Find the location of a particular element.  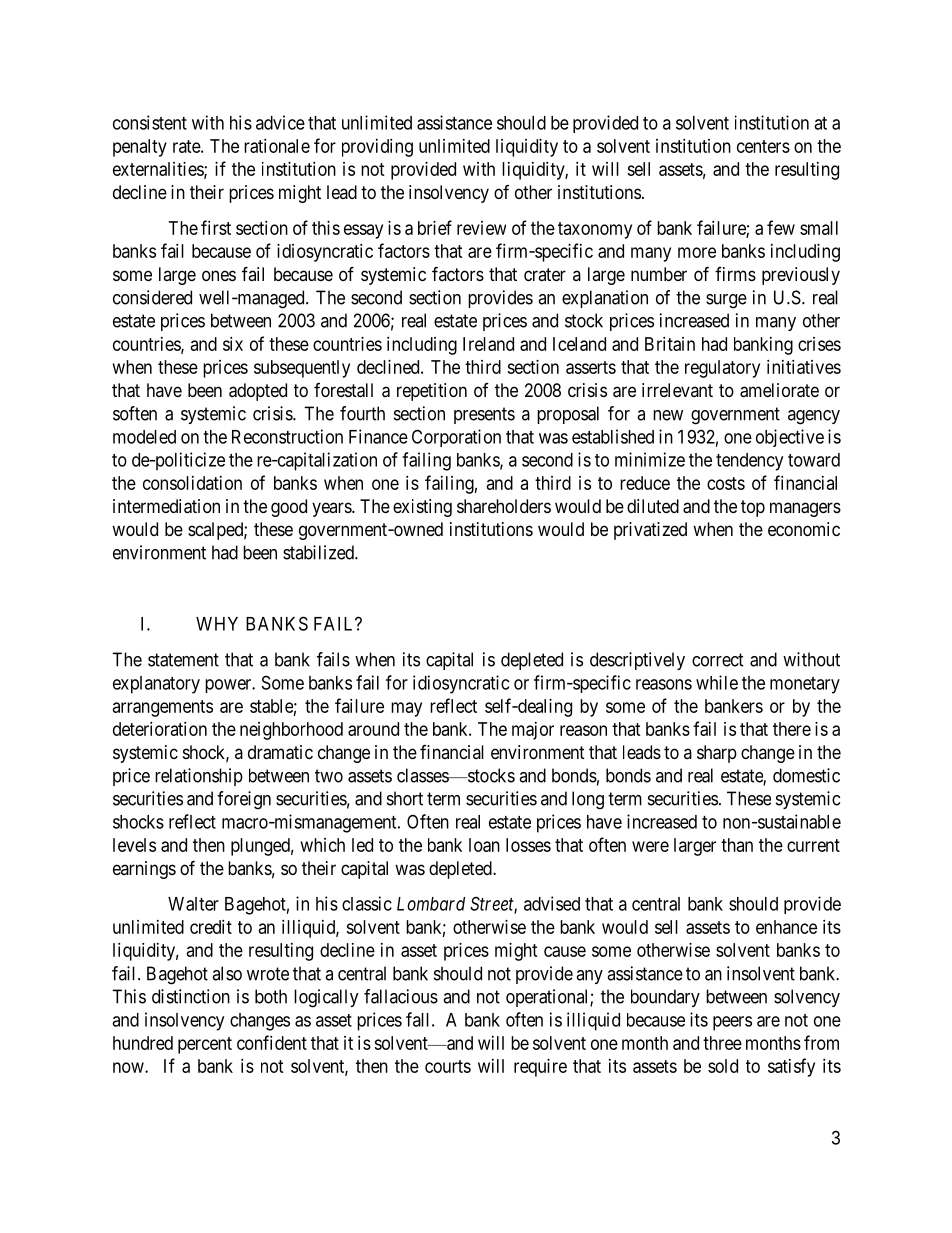

six is located at coordinates (233, 344).
